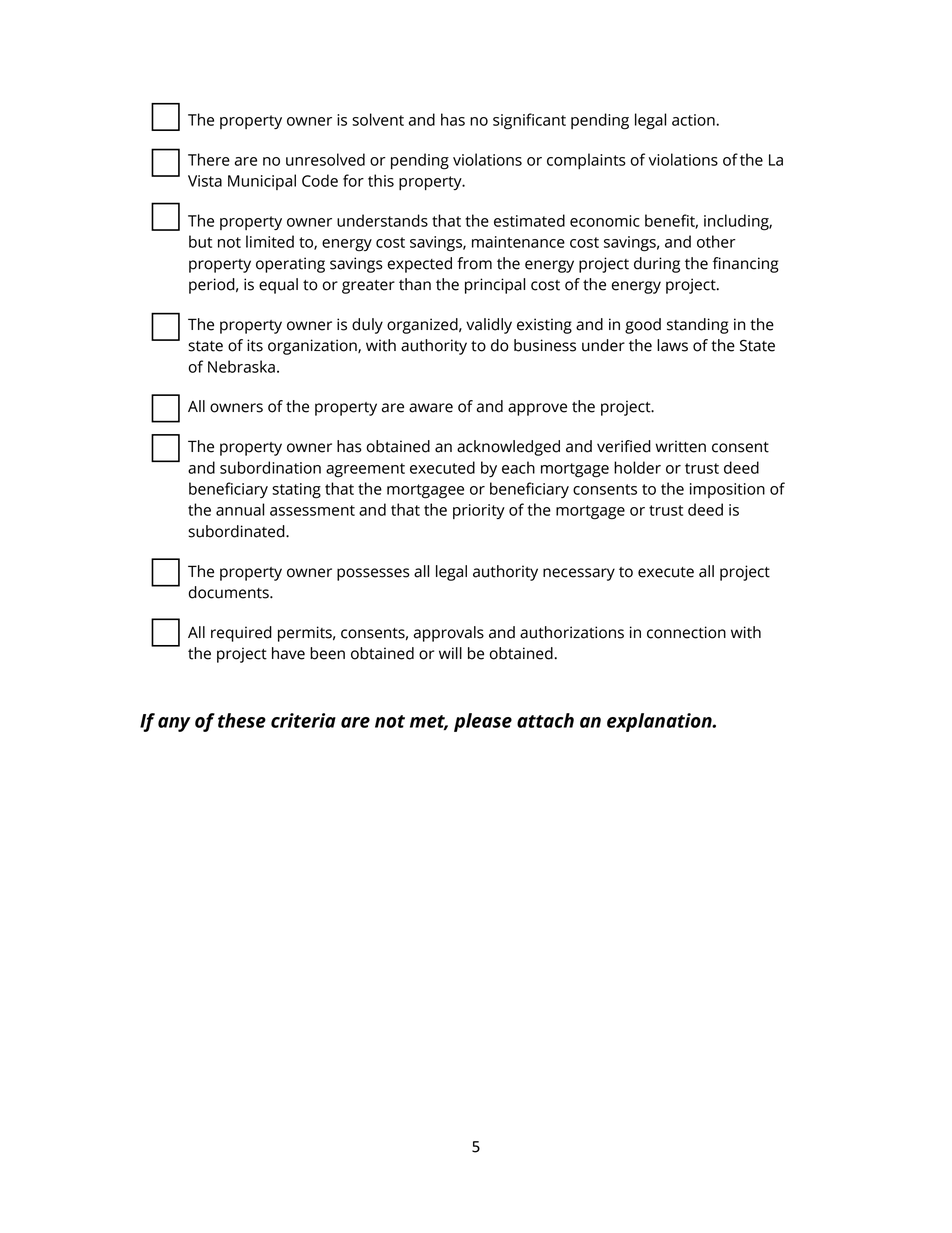 This screenshot has height=1233, width=952. Describe the element at coordinates (529, 121) in the screenshot. I see `significant` at that location.
